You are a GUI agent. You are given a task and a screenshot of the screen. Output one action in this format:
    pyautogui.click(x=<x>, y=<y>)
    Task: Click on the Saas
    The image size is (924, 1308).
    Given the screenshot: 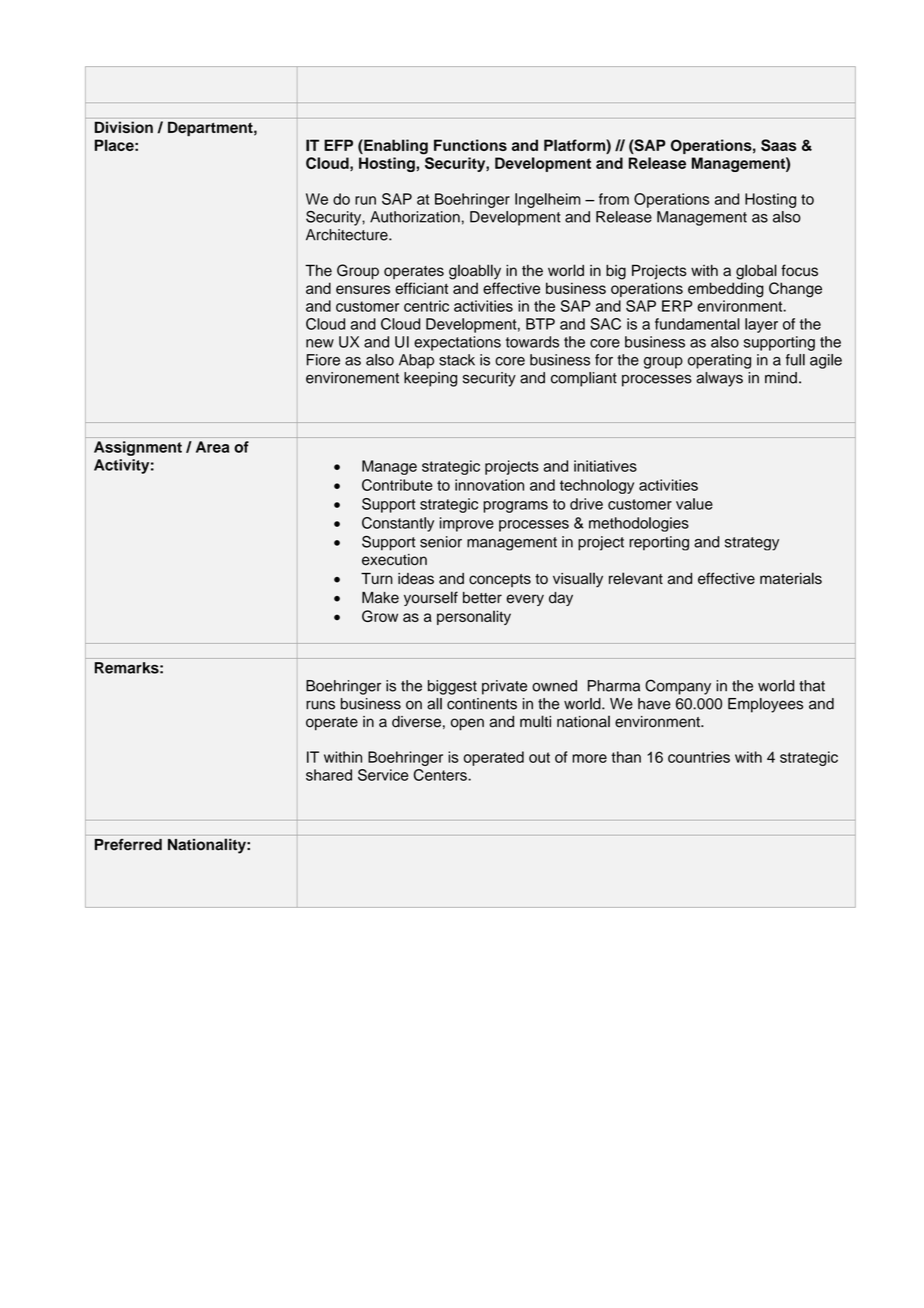 What is the action you would take?
    pyautogui.click(x=779, y=145)
